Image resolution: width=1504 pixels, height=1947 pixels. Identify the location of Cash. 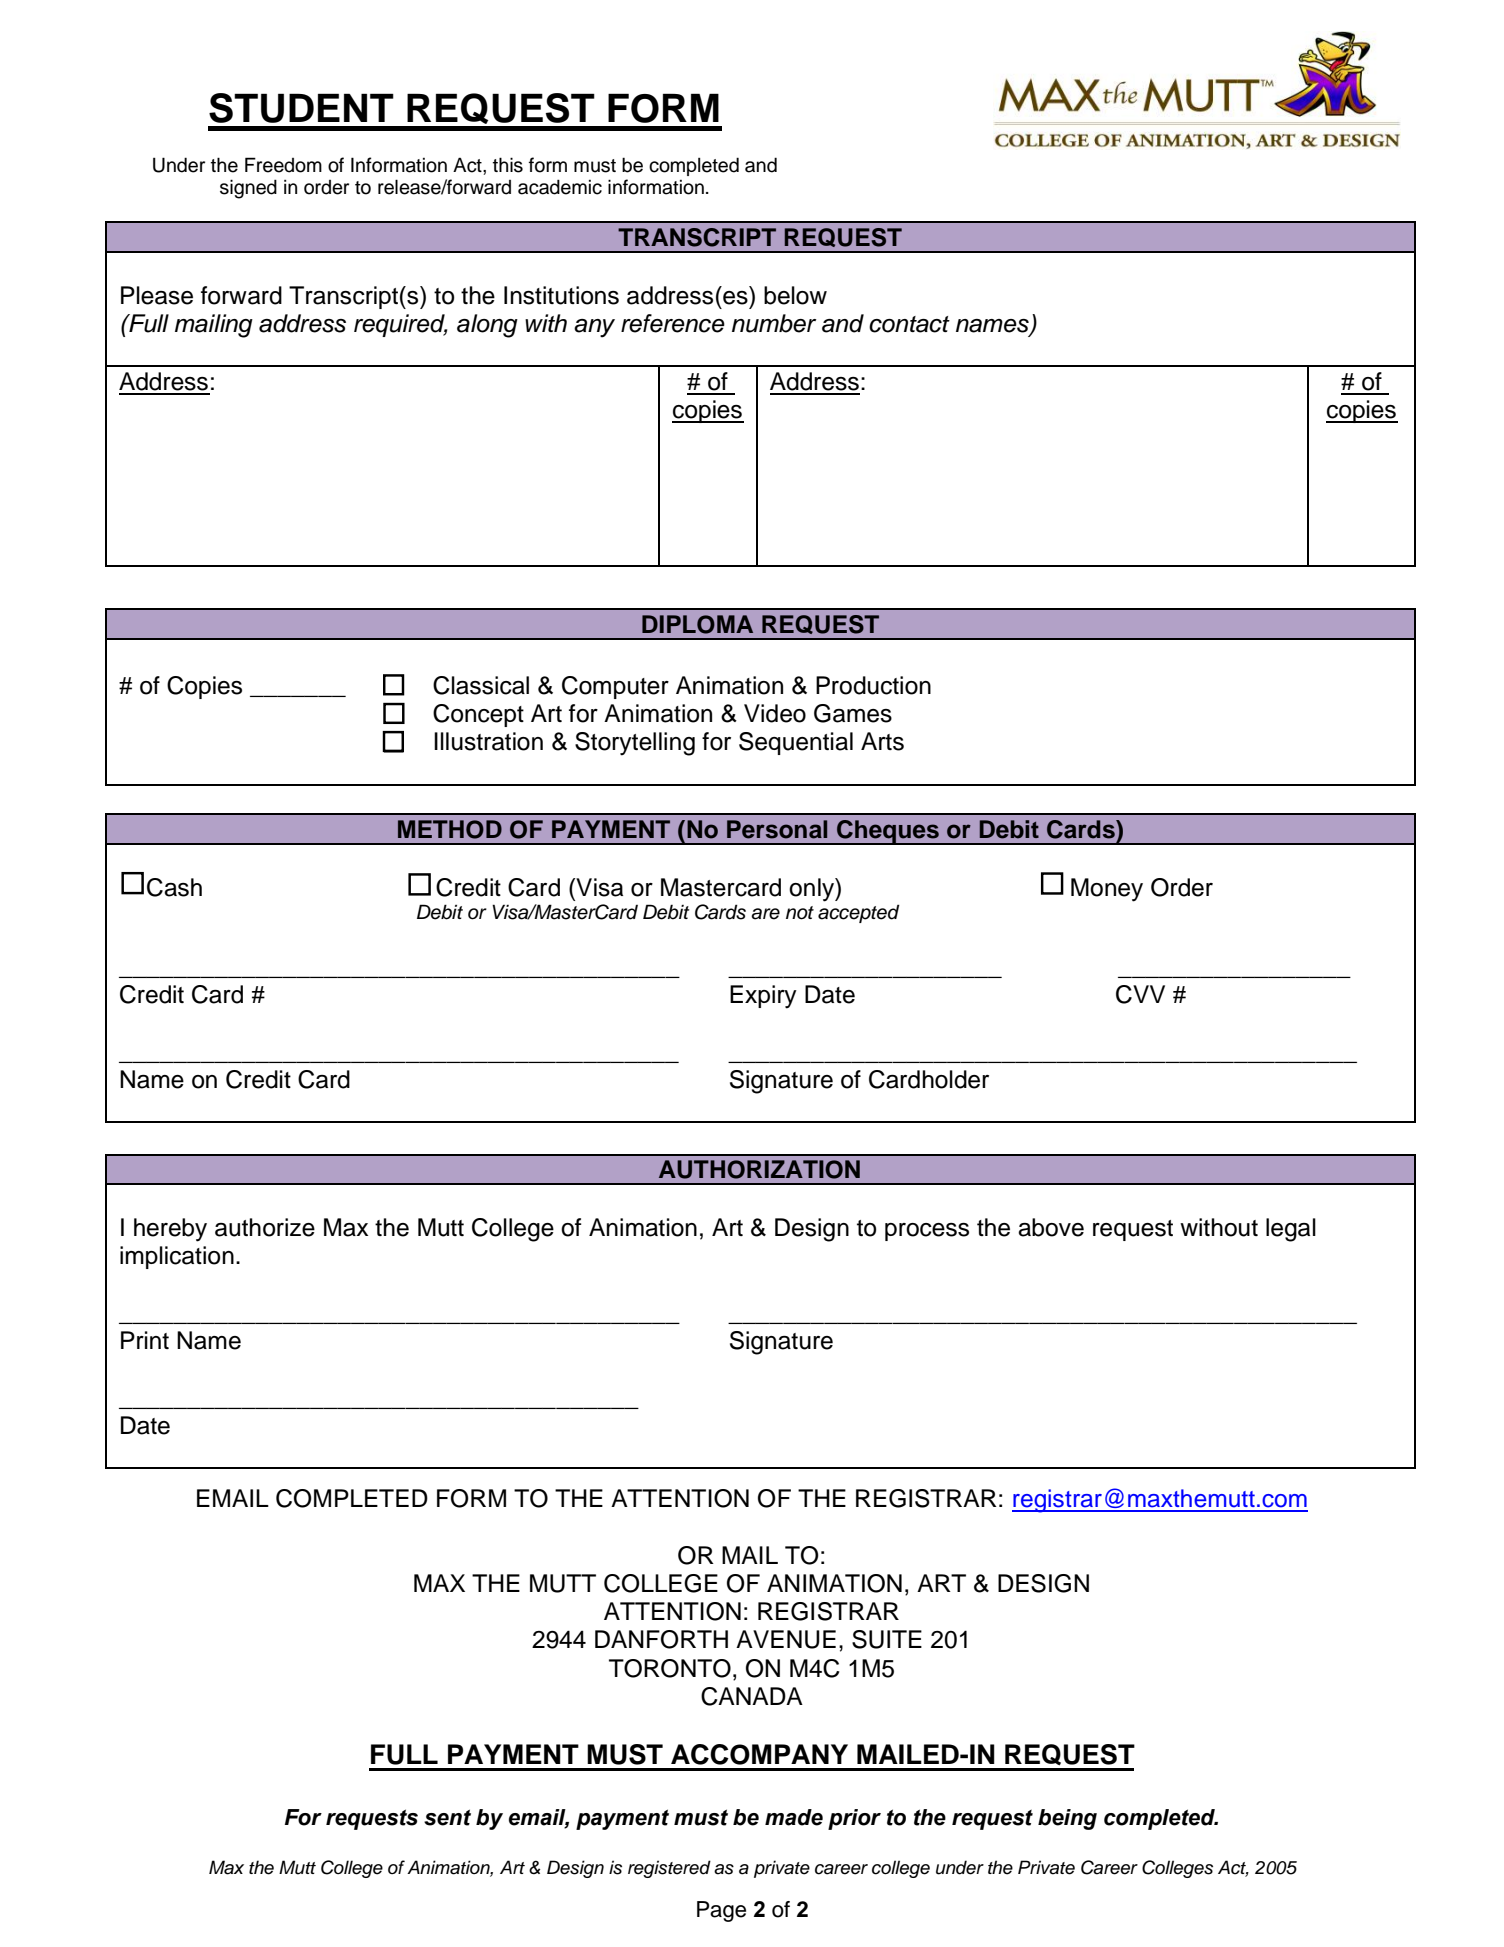
(174, 887).
